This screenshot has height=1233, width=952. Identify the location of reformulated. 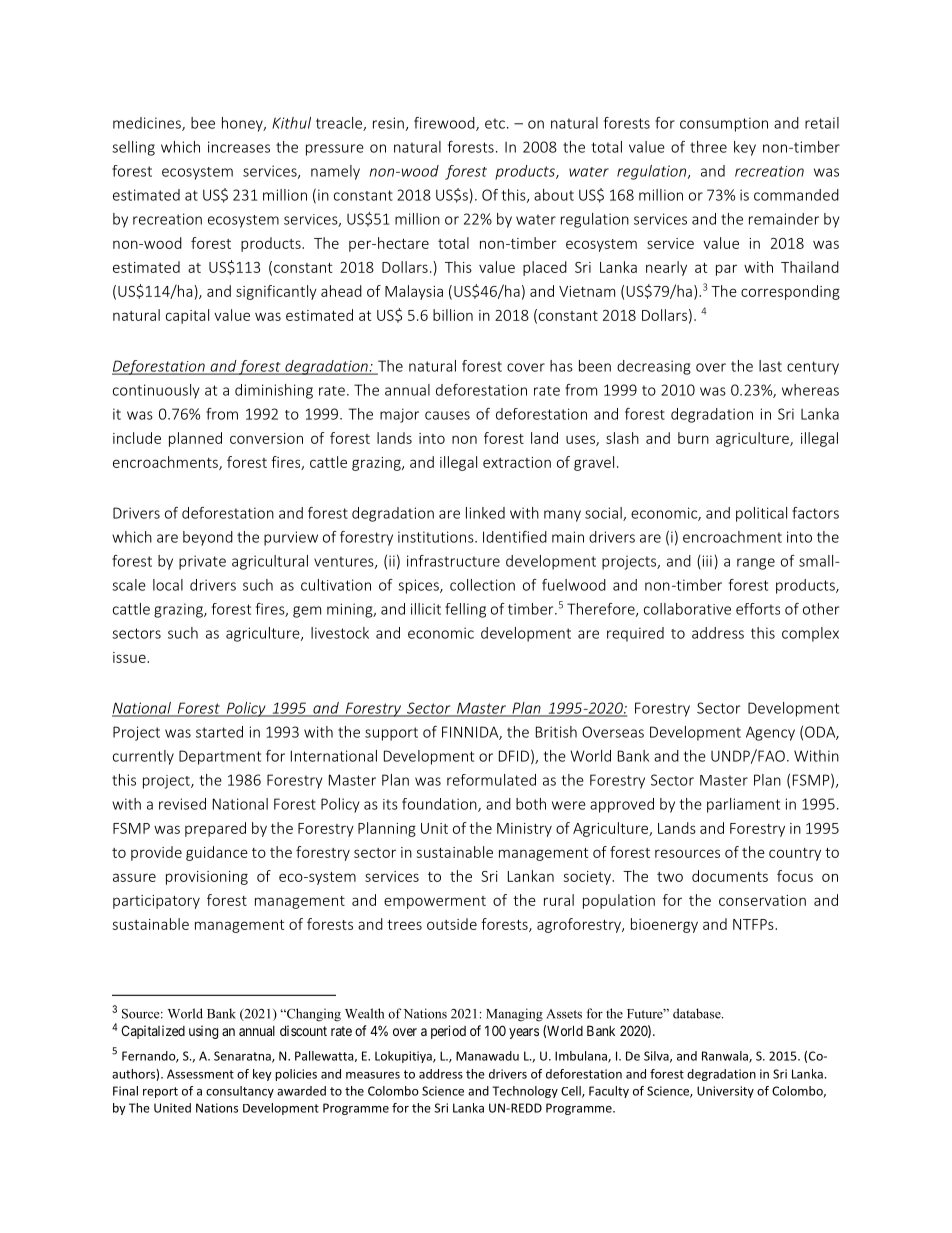
(491, 780).
